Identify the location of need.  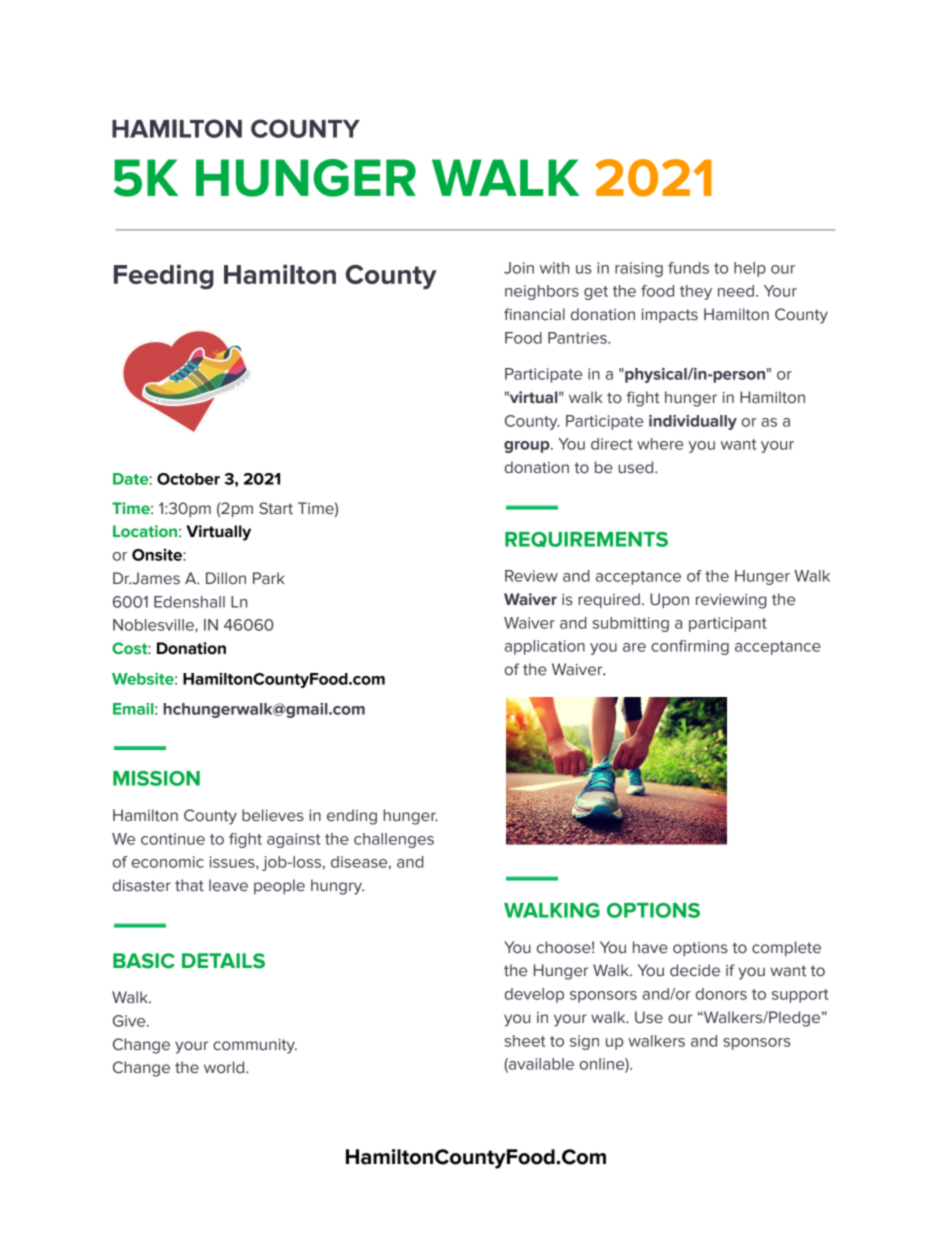
(736, 291).
